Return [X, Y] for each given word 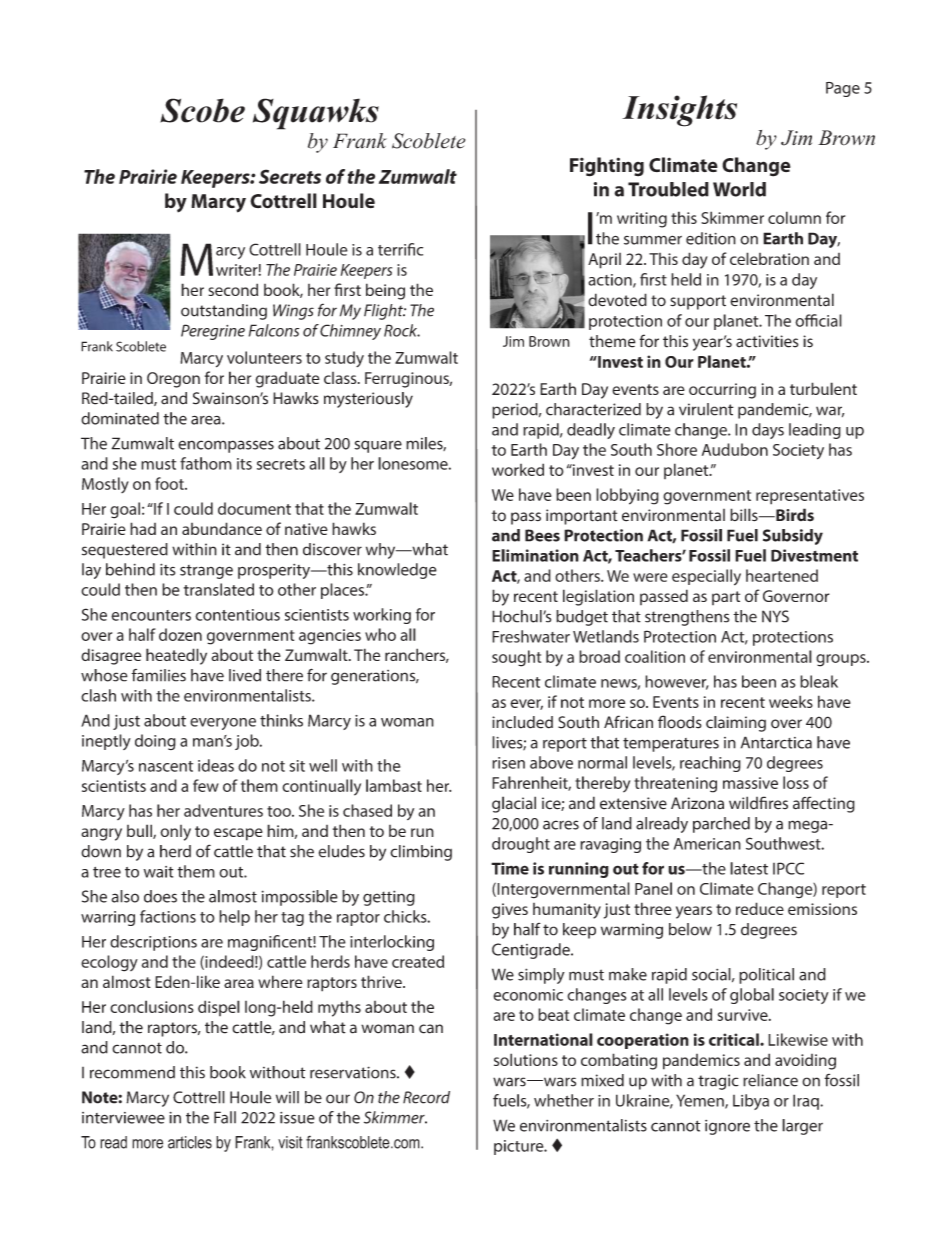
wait [159, 872]
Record [426, 1097]
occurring [722, 391]
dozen [180, 634]
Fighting [607, 167]
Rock [402, 330]
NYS [775, 616]
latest [749, 868]
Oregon [173, 380]
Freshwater [531, 636]
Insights [679, 111]
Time [510, 868]
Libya [751, 1102]
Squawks [316, 114]
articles [190, 1142]
